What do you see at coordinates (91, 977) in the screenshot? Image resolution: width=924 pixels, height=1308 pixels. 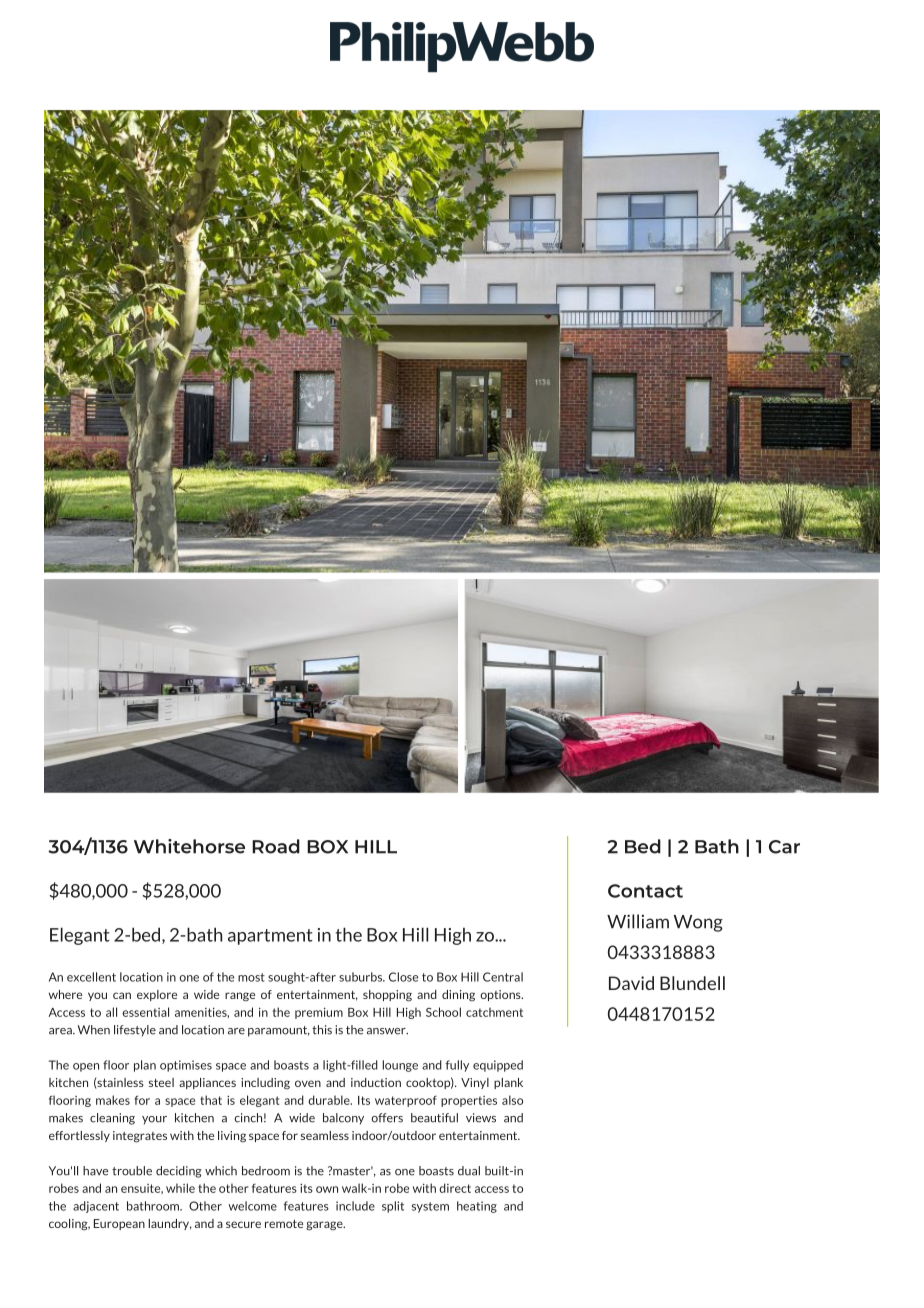 I see `excellent` at bounding box center [91, 977].
